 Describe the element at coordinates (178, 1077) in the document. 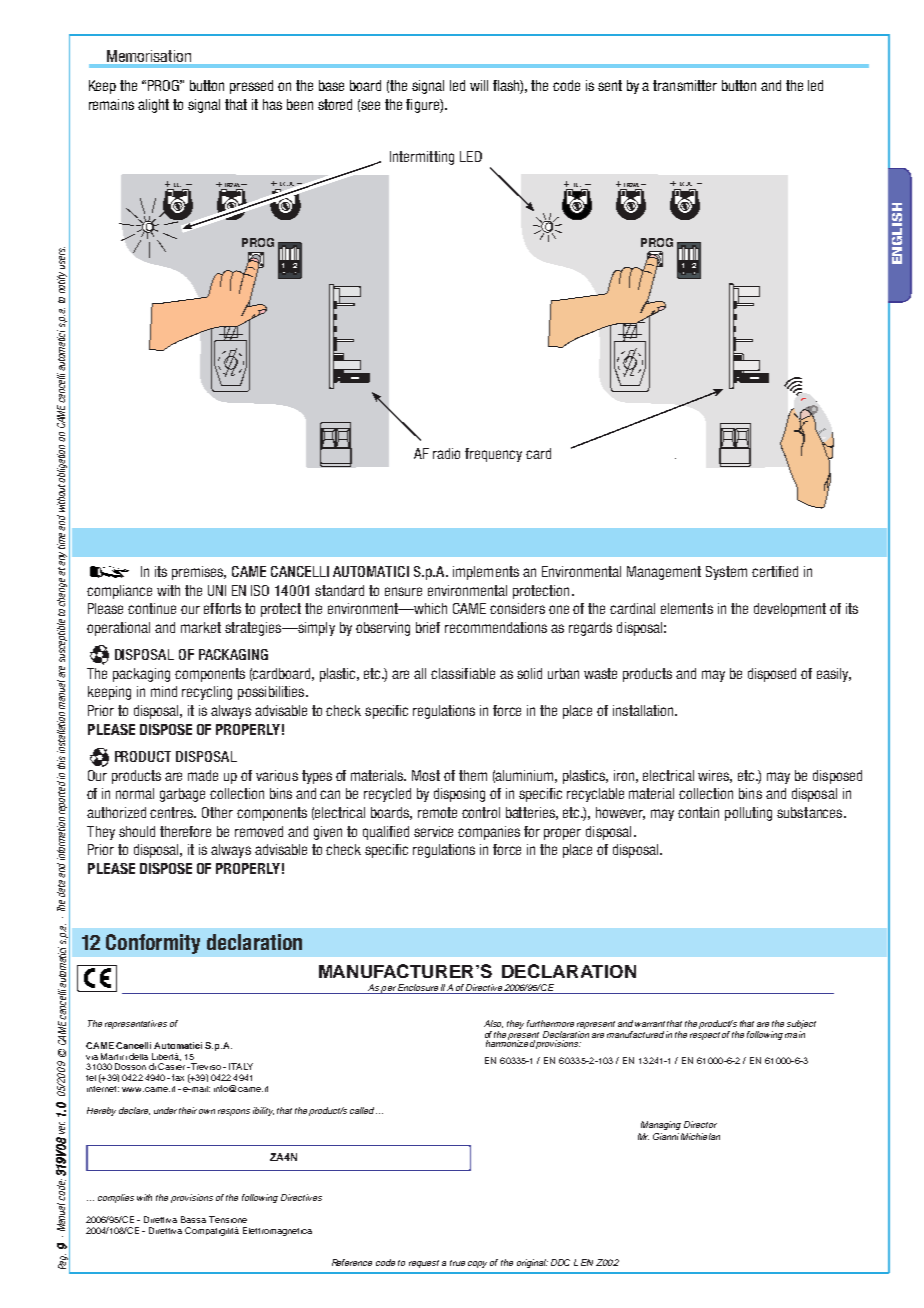

I see `fax` at that location.
